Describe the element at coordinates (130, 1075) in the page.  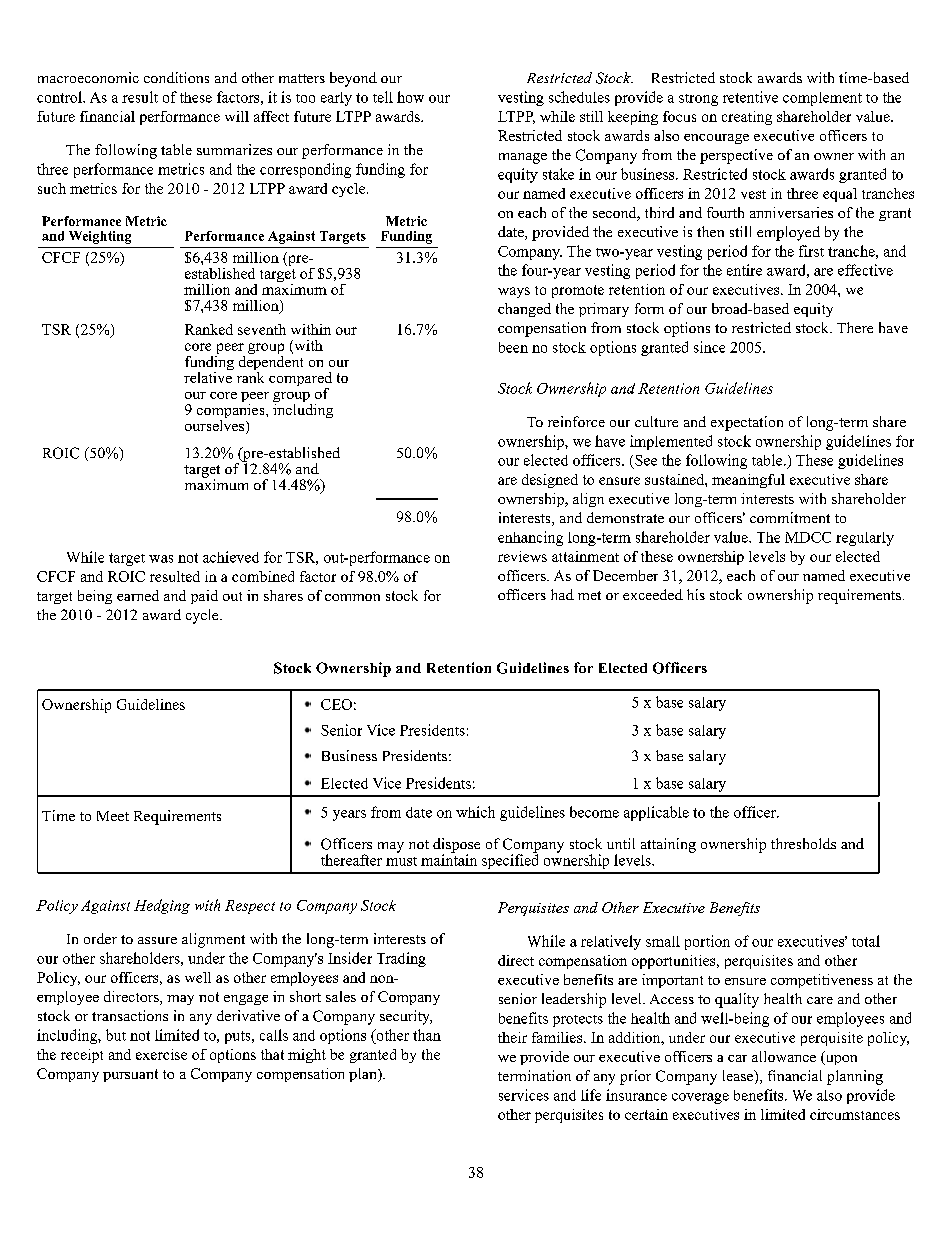
I see `pursuant` at that location.
